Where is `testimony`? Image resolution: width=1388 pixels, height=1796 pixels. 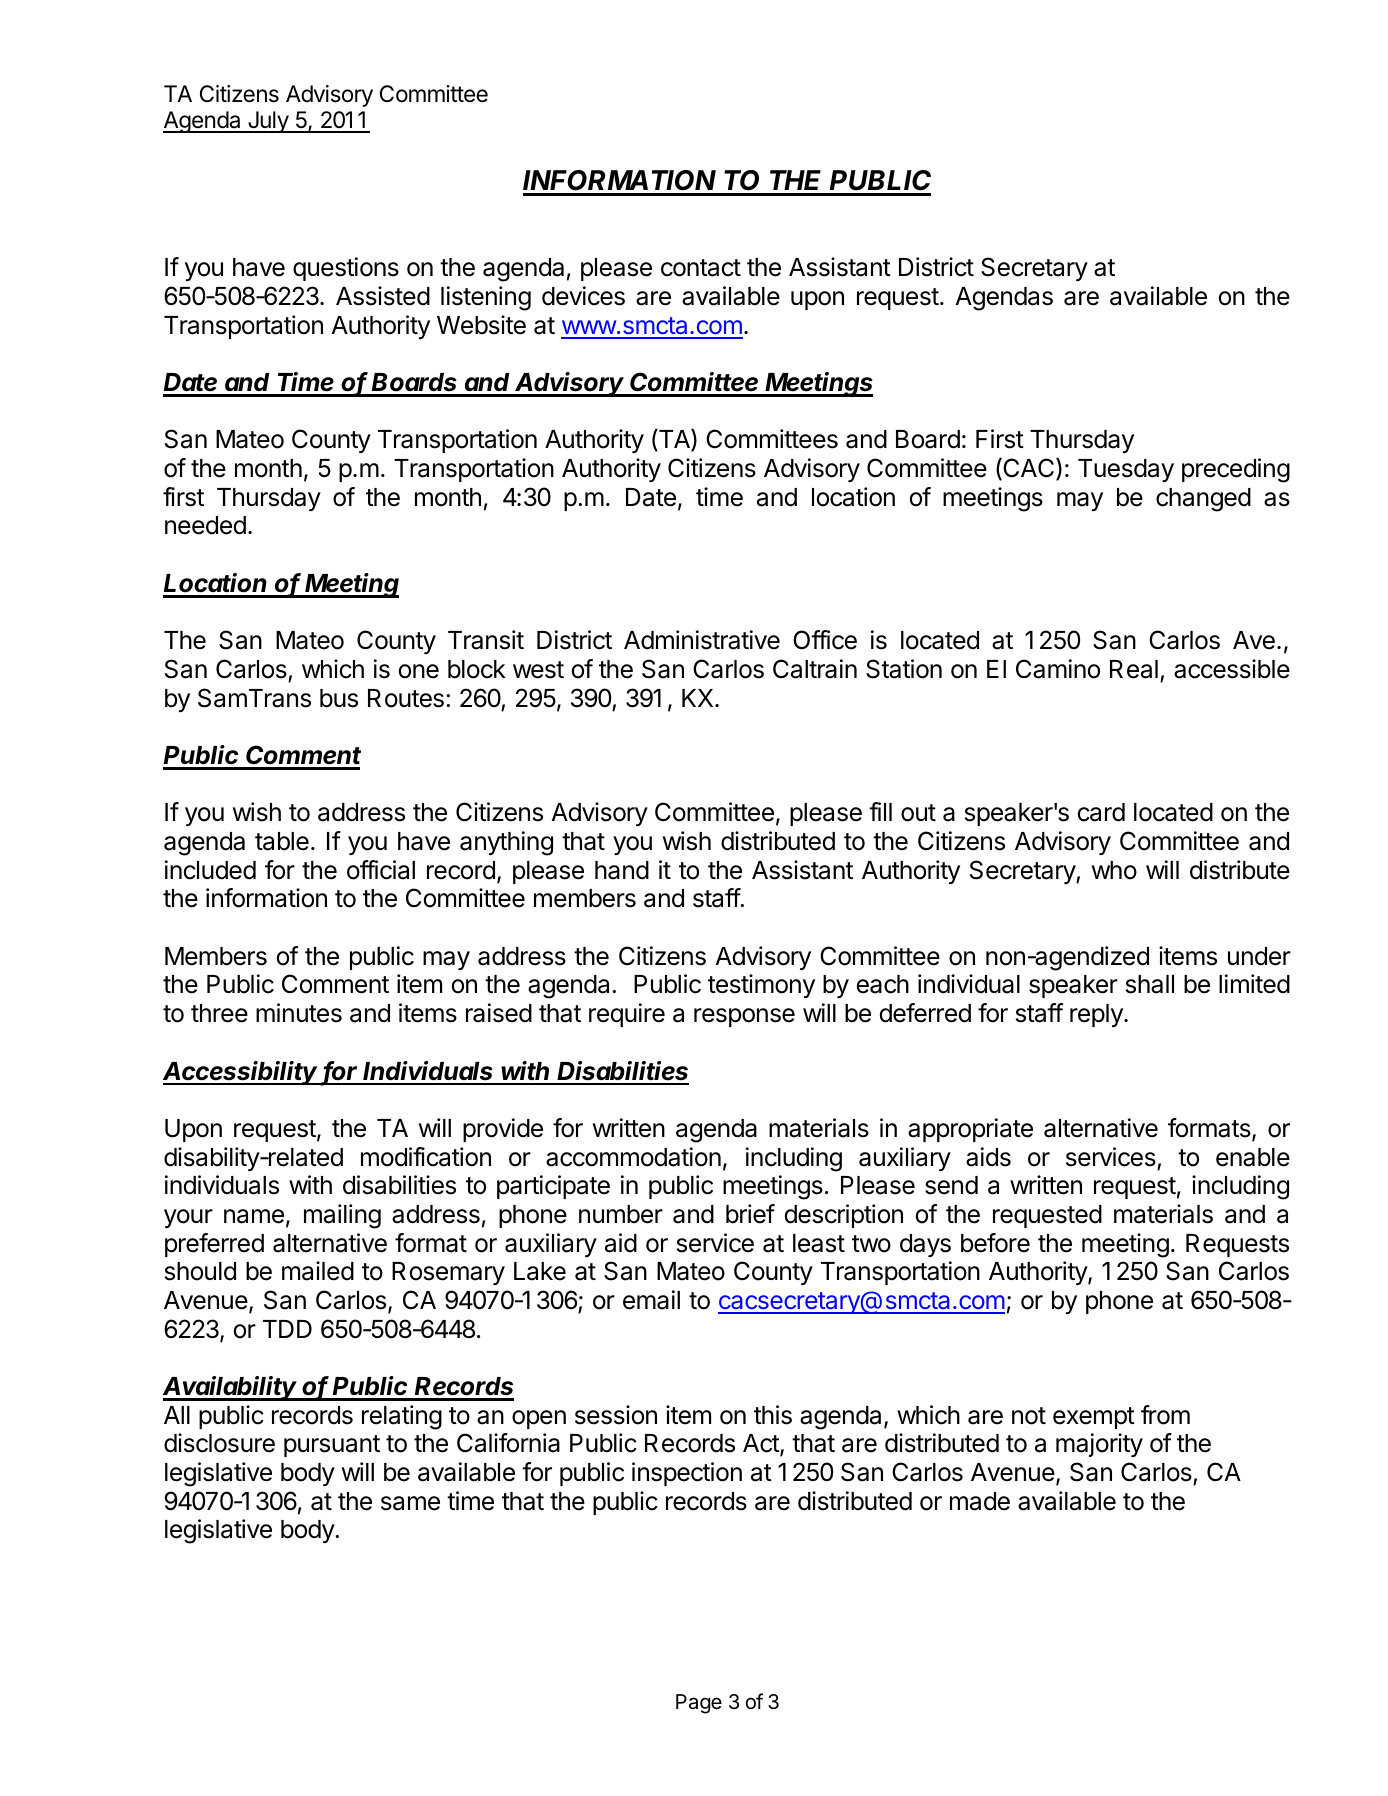 testimony is located at coordinates (761, 986).
